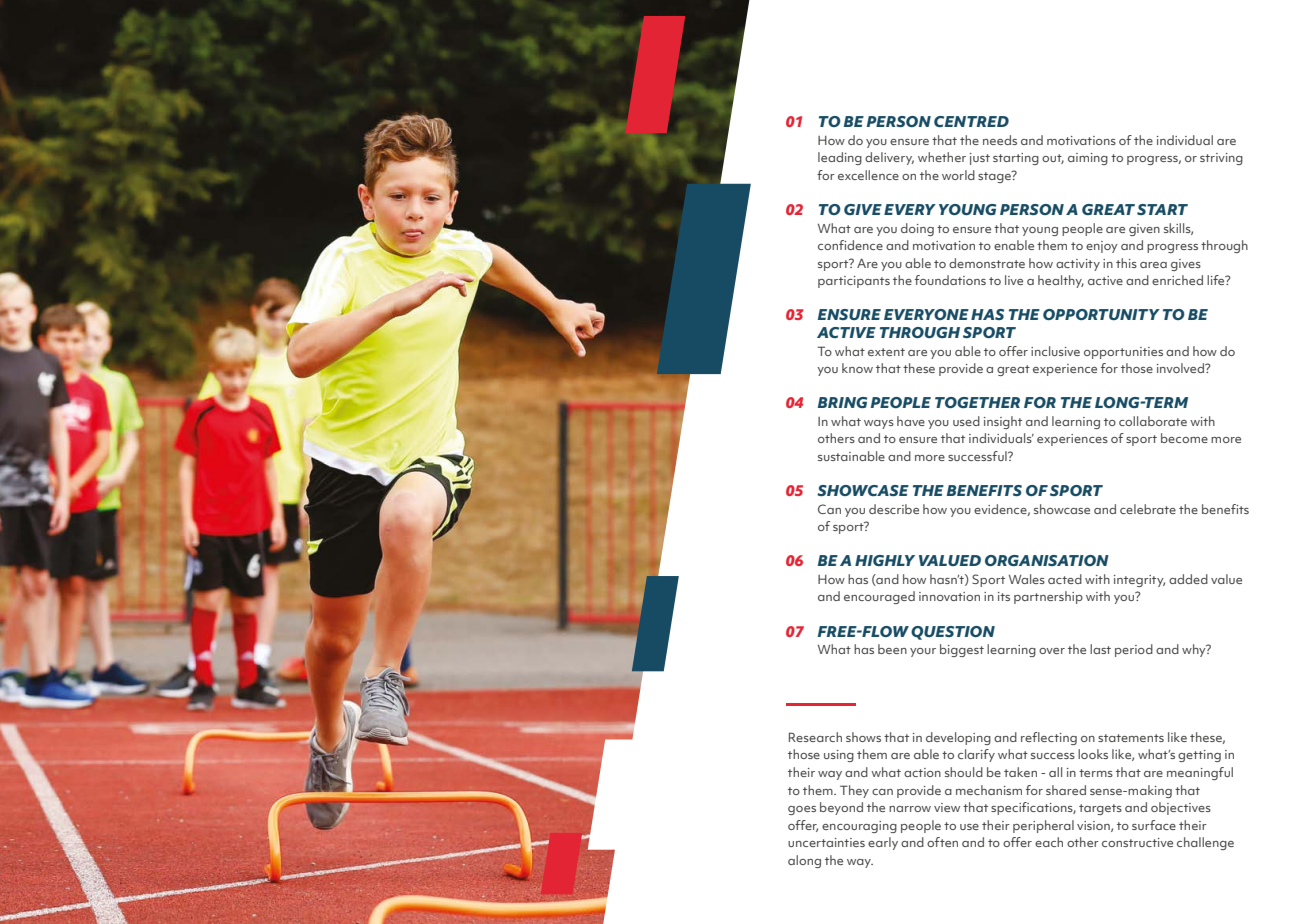  What do you see at coordinates (1043, 826) in the document?
I see `peripheral` at bounding box center [1043, 826].
